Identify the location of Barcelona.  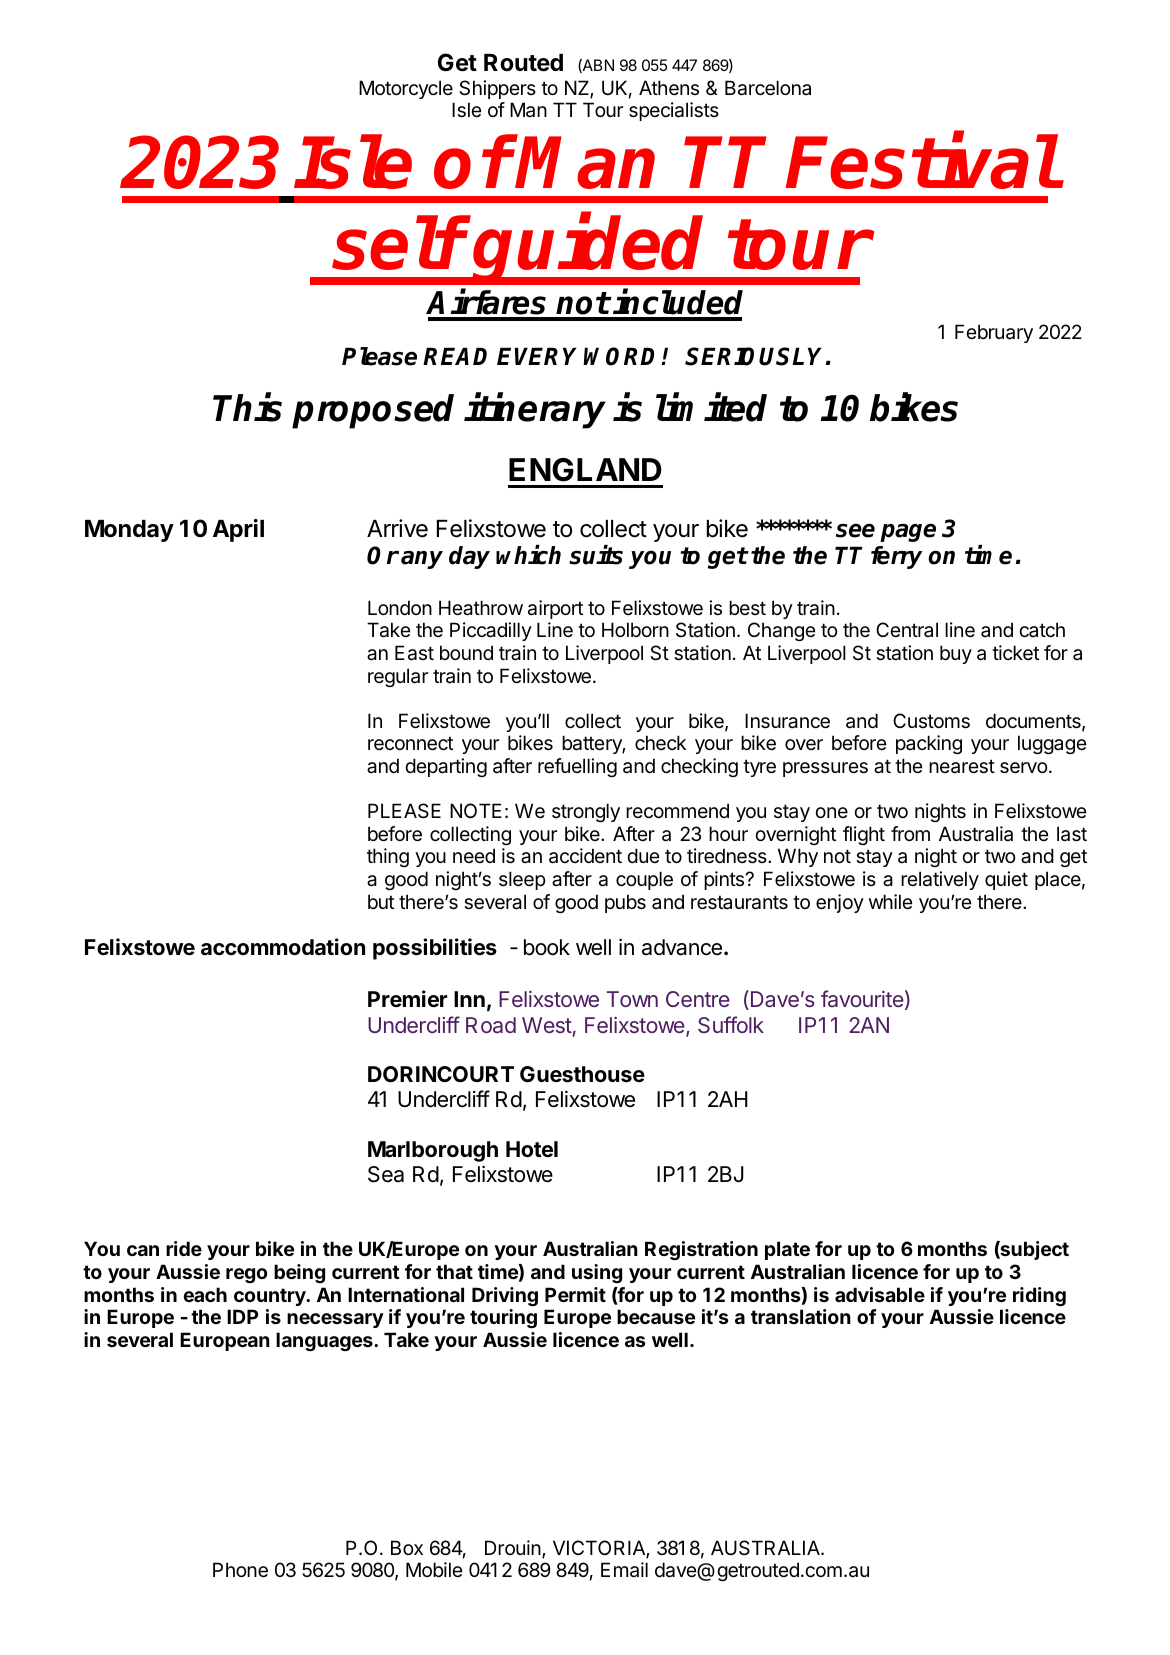
(768, 88).
